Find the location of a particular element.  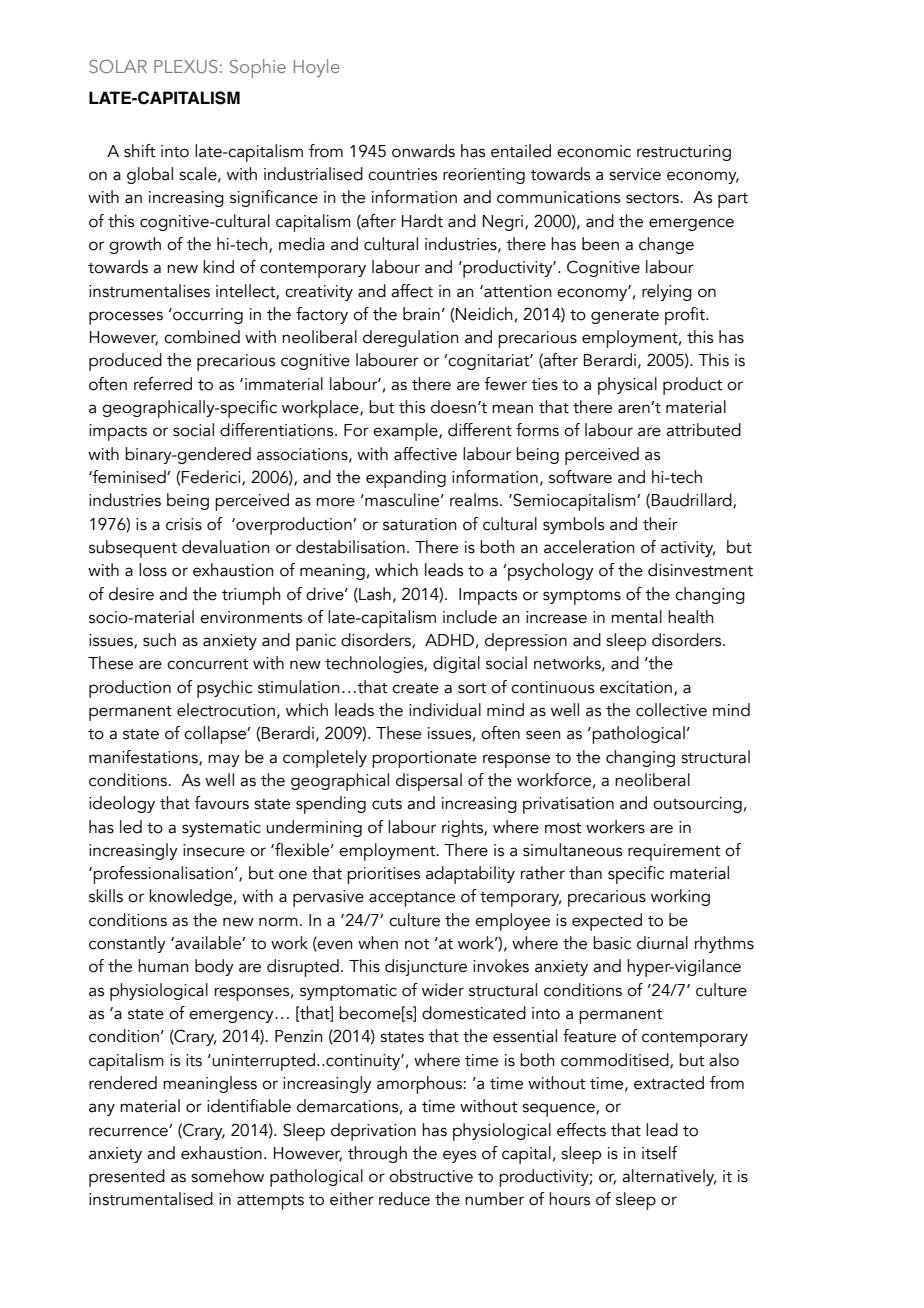

onwards is located at coordinates (423, 151).
